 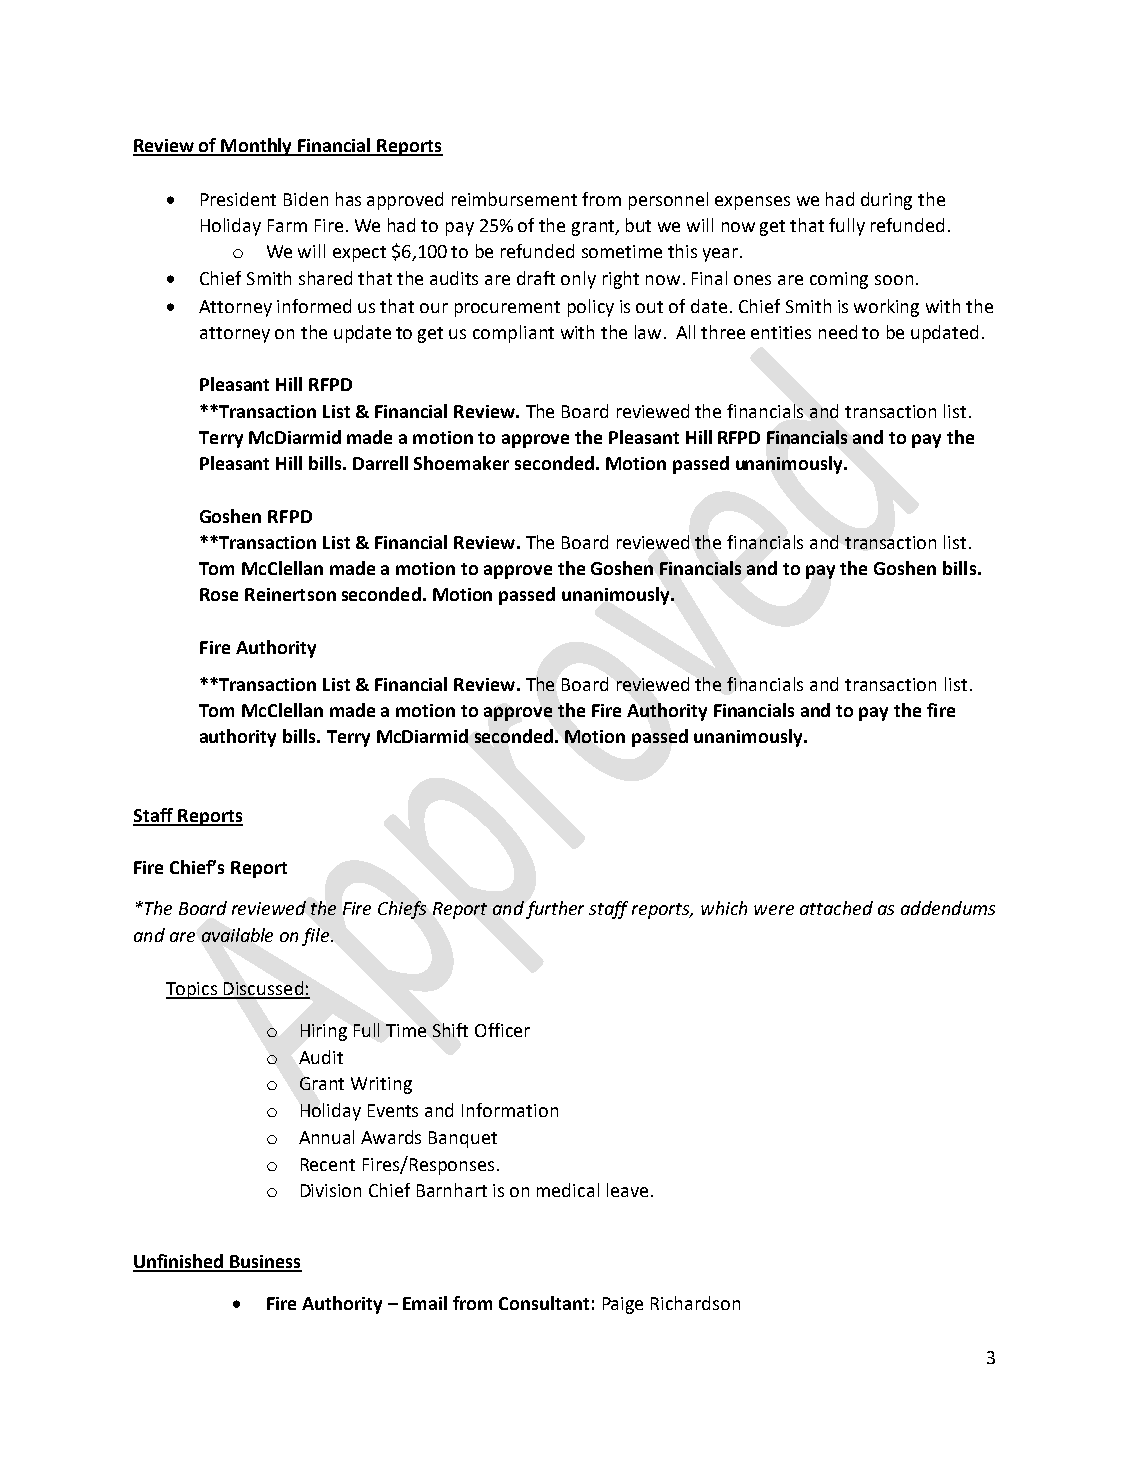 What do you see at coordinates (238, 199) in the page?
I see `President` at bounding box center [238, 199].
